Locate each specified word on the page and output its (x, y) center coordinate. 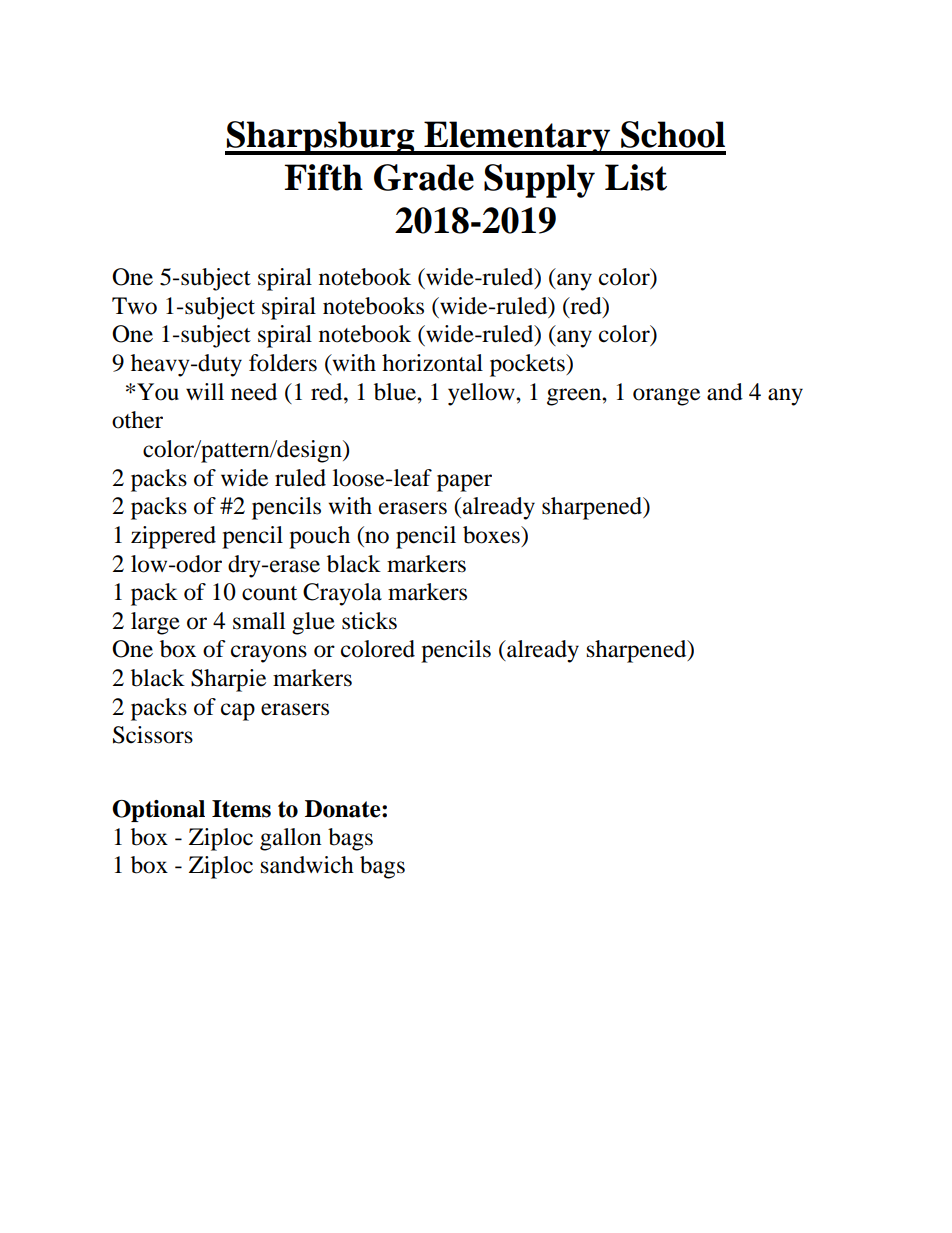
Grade (424, 177)
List (636, 177)
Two (134, 306)
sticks (369, 621)
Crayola (342, 594)
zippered (173, 537)
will (205, 391)
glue (313, 623)
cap (238, 712)
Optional (158, 811)
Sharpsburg (321, 138)
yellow (482, 394)
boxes (492, 535)
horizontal (432, 363)
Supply (539, 181)
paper (464, 483)
